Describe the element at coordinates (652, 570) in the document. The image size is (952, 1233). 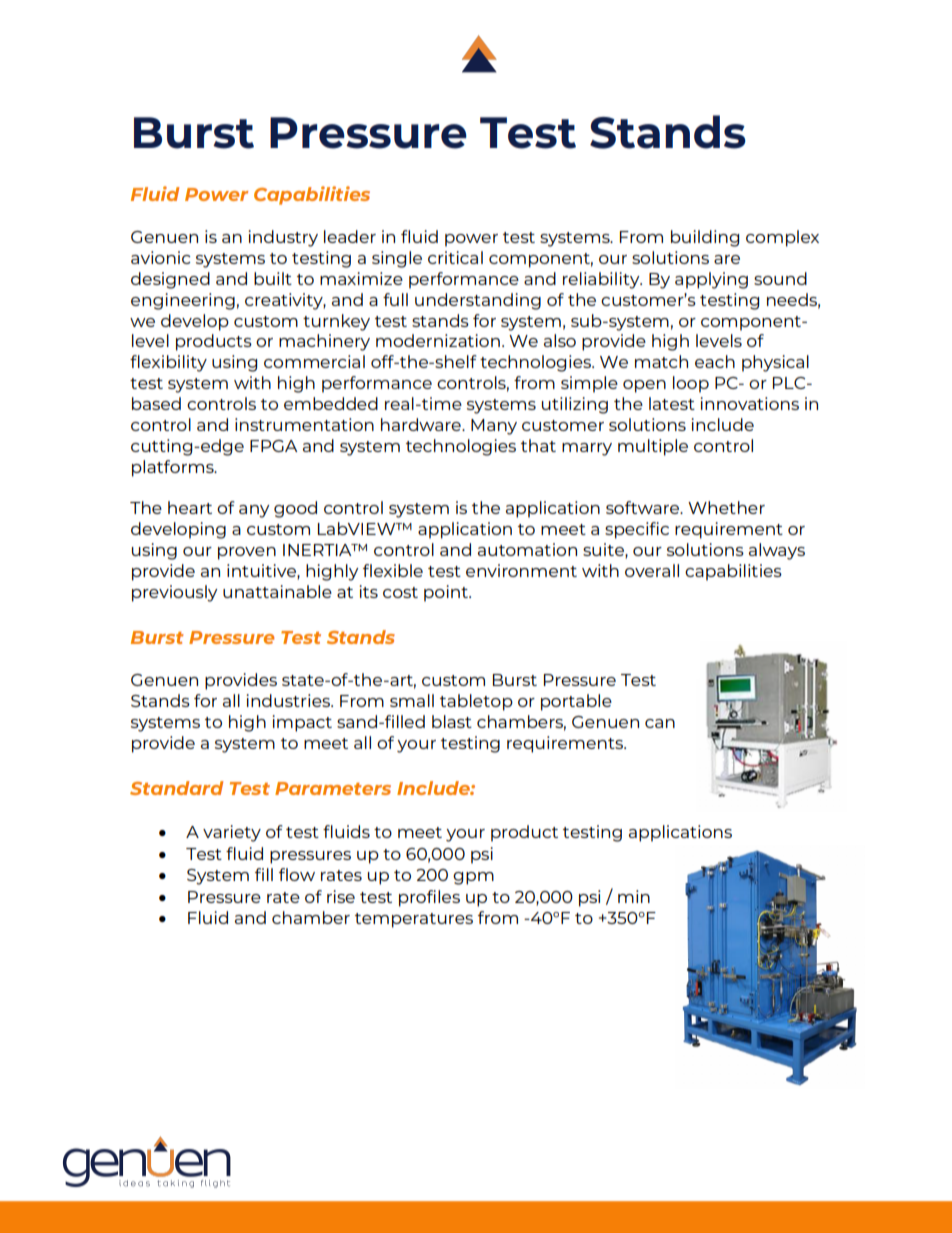
I see `overall` at that location.
